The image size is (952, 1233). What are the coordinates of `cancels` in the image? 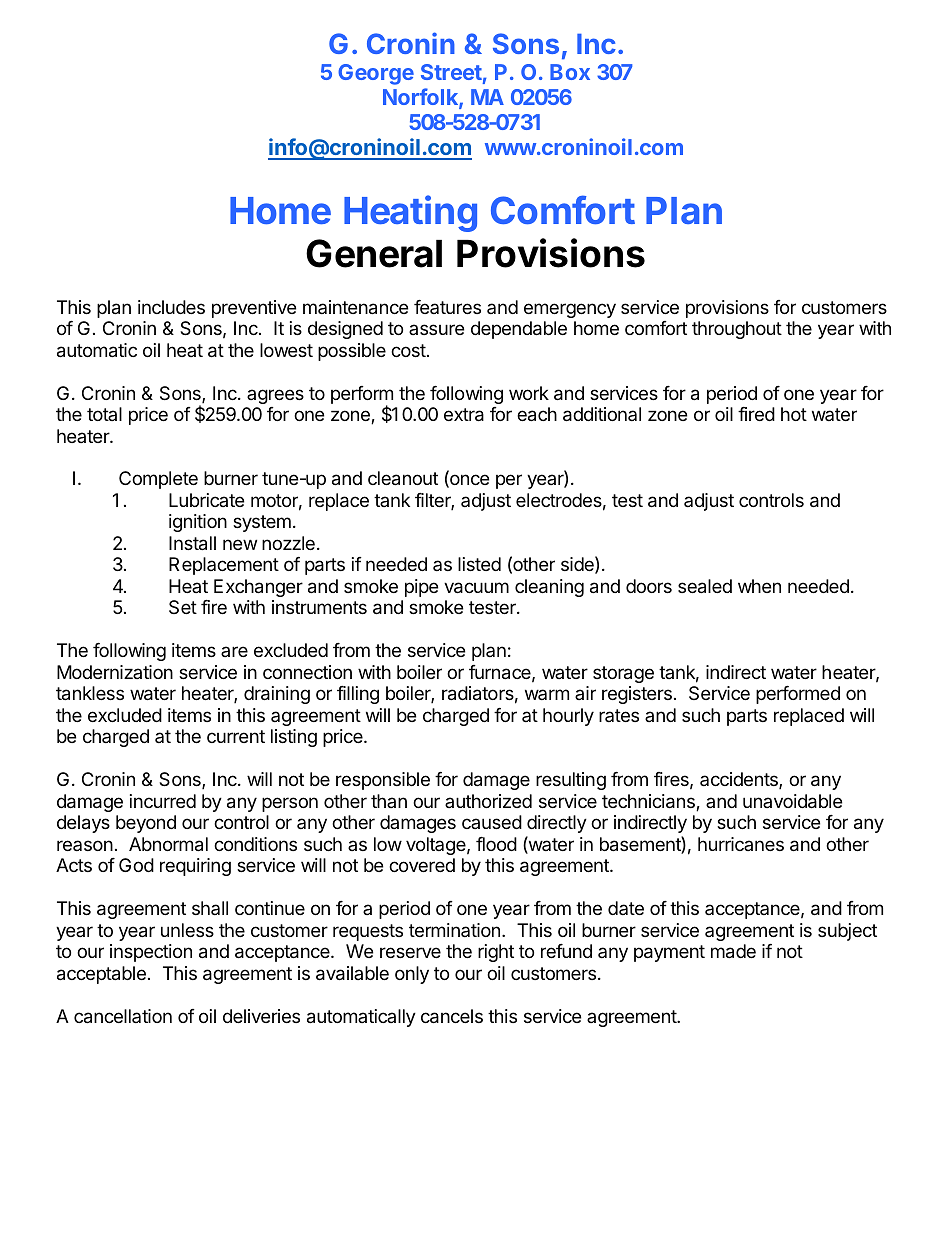 It's located at (452, 1016).
